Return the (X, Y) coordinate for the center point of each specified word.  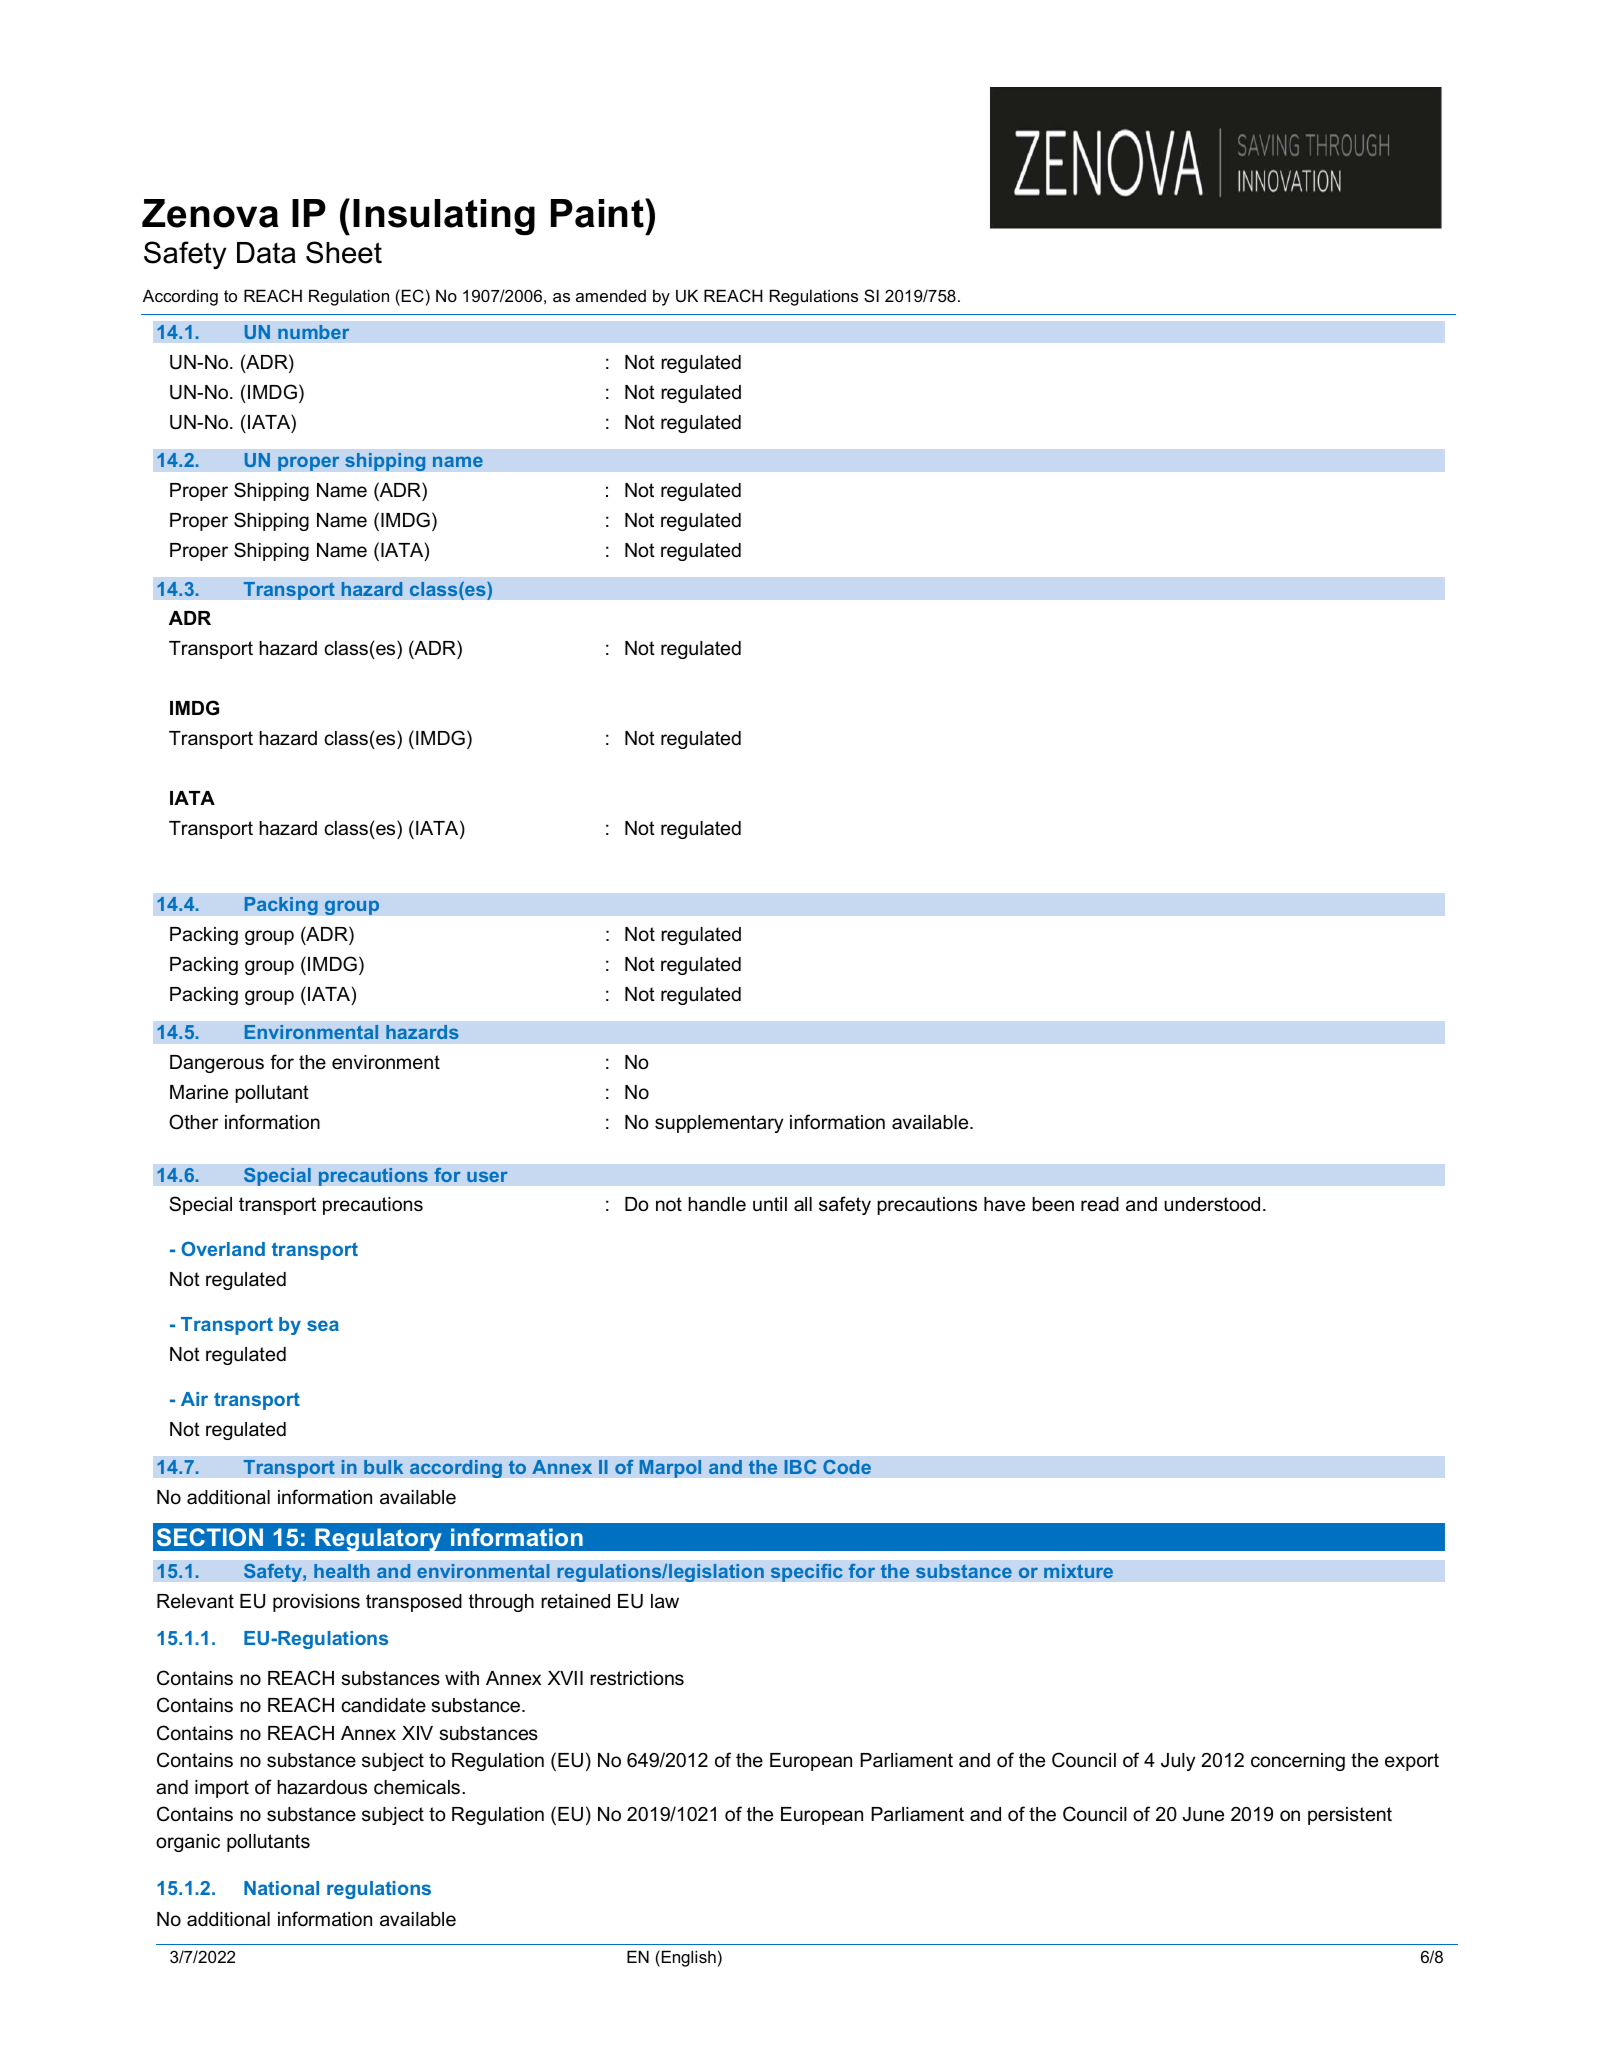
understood (1212, 1204)
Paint (598, 213)
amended (611, 295)
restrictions (637, 1678)
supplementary (719, 1124)
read (1100, 1204)
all (803, 1204)
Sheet (344, 252)
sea (323, 1325)
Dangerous (217, 1064)
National (281, 1888)
